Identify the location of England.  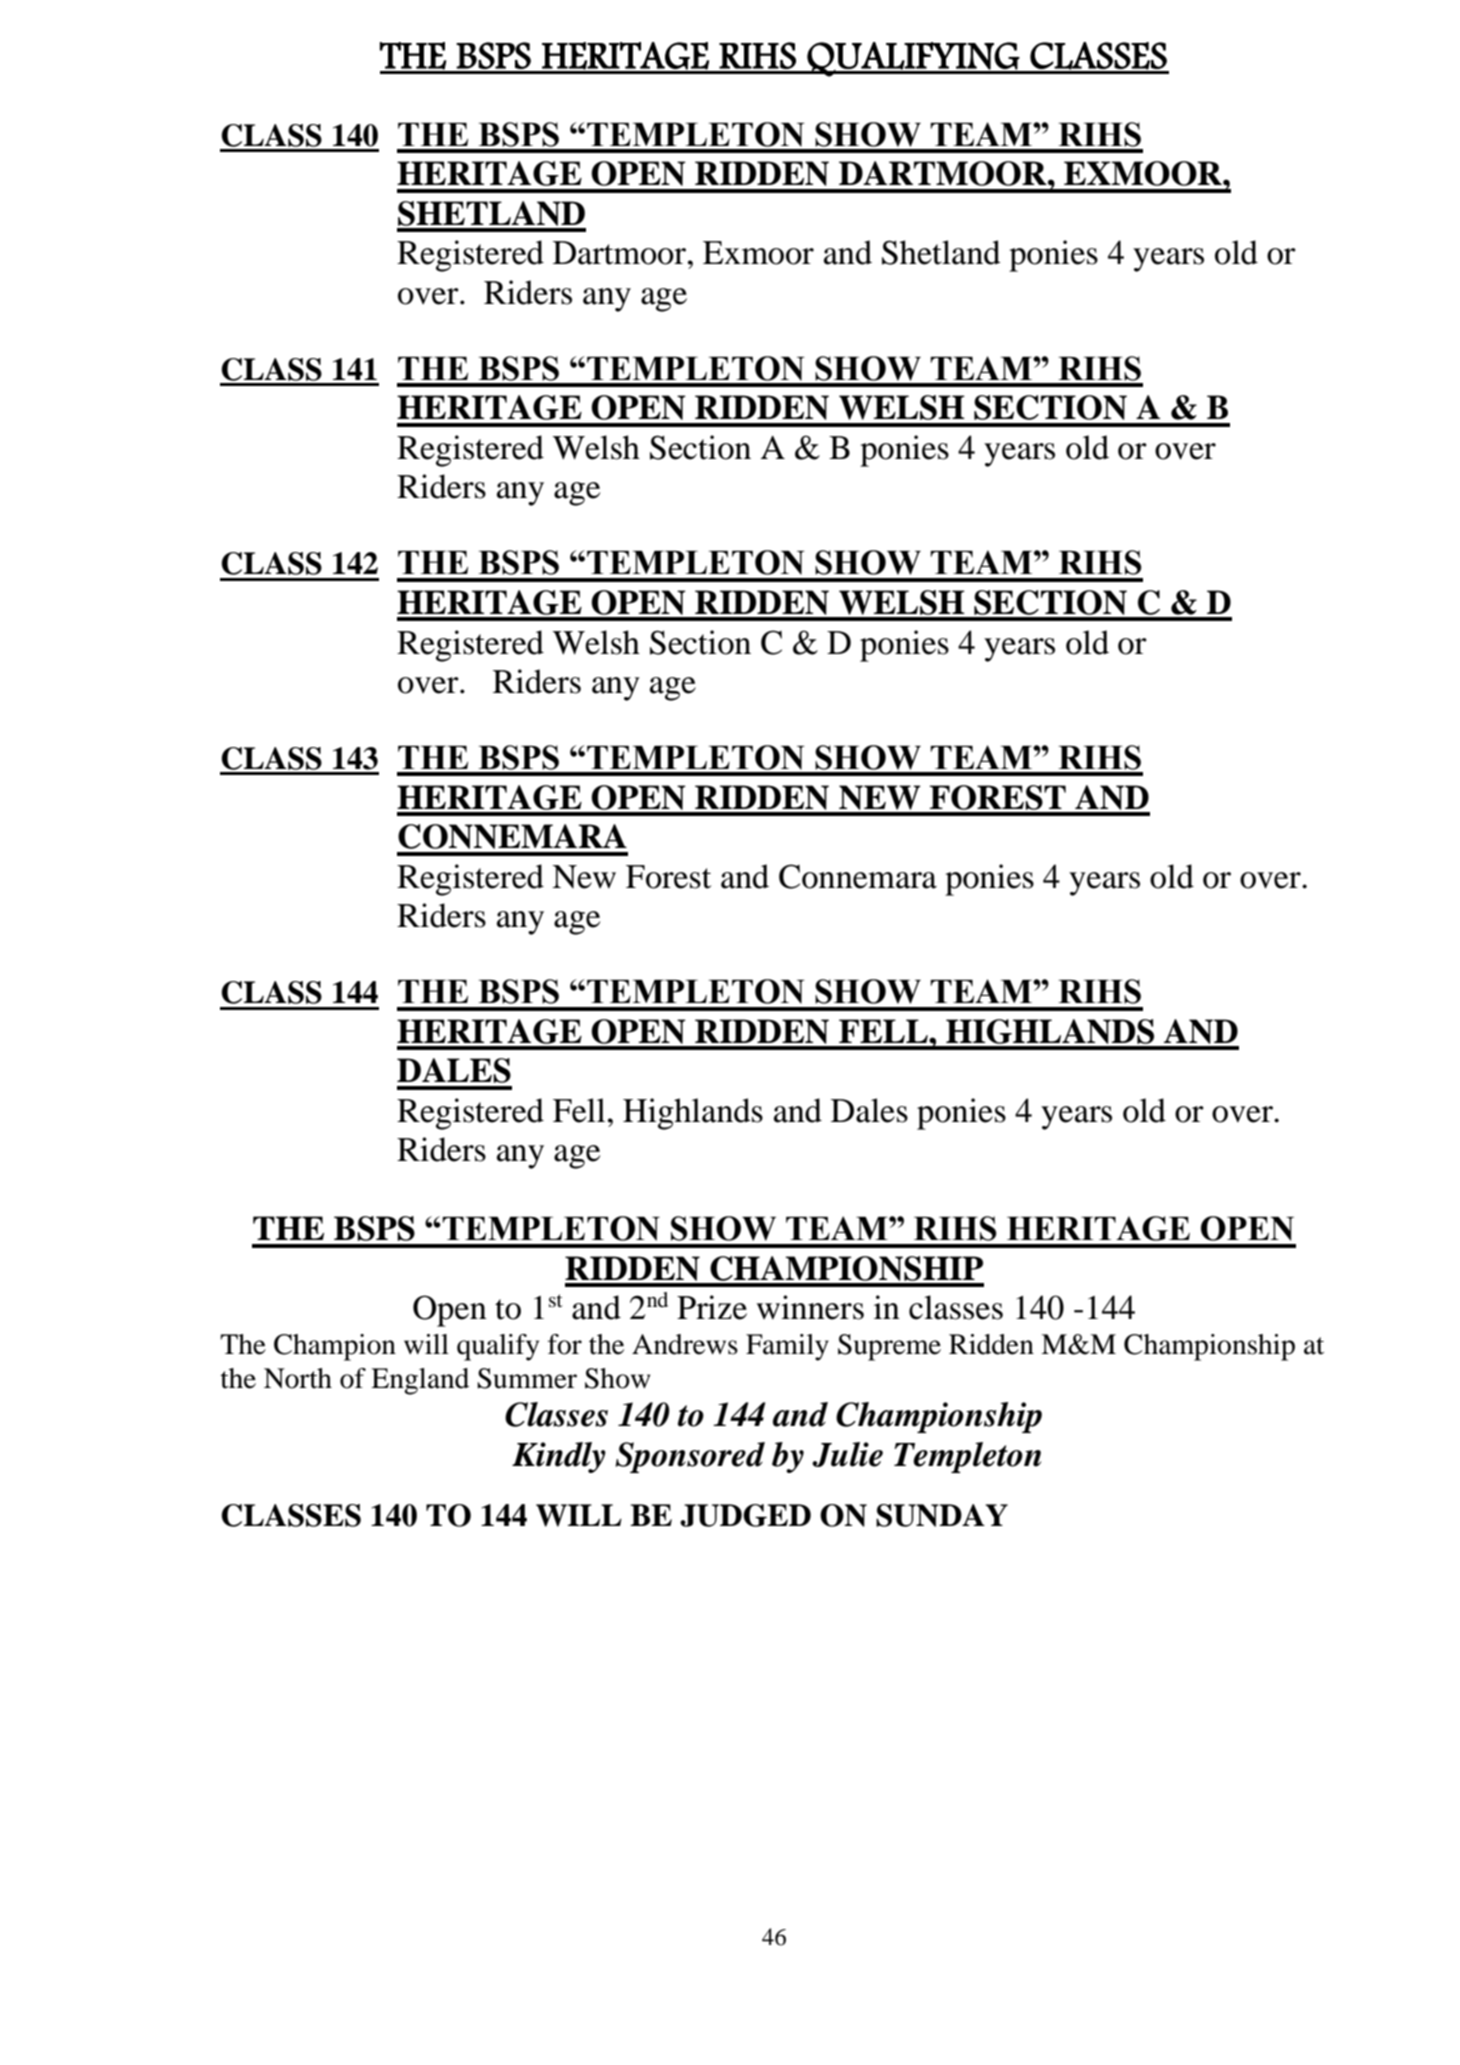
(420, 1381).
